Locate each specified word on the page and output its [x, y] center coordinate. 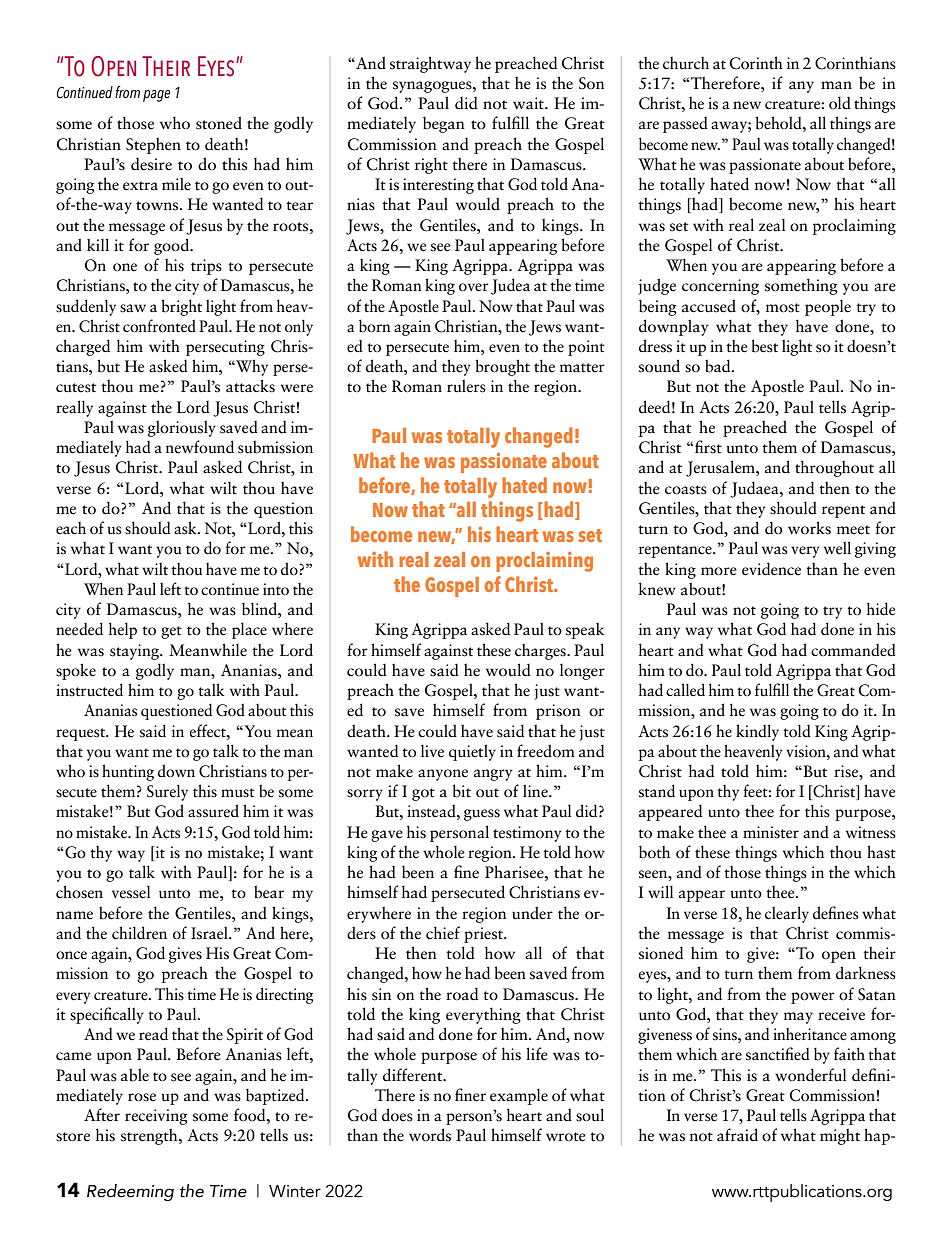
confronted [159, 326]
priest [484, 935]
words [430, 1135]
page [156, 96]
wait [529, 103]
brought [503, 367]
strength [150, 1136]
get [171, 632]
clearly [787, 914]
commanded [853, 650]
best [765, 346]
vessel [131, 892]
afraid [737, 1135]
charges [541, 652]
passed [685, 125]
